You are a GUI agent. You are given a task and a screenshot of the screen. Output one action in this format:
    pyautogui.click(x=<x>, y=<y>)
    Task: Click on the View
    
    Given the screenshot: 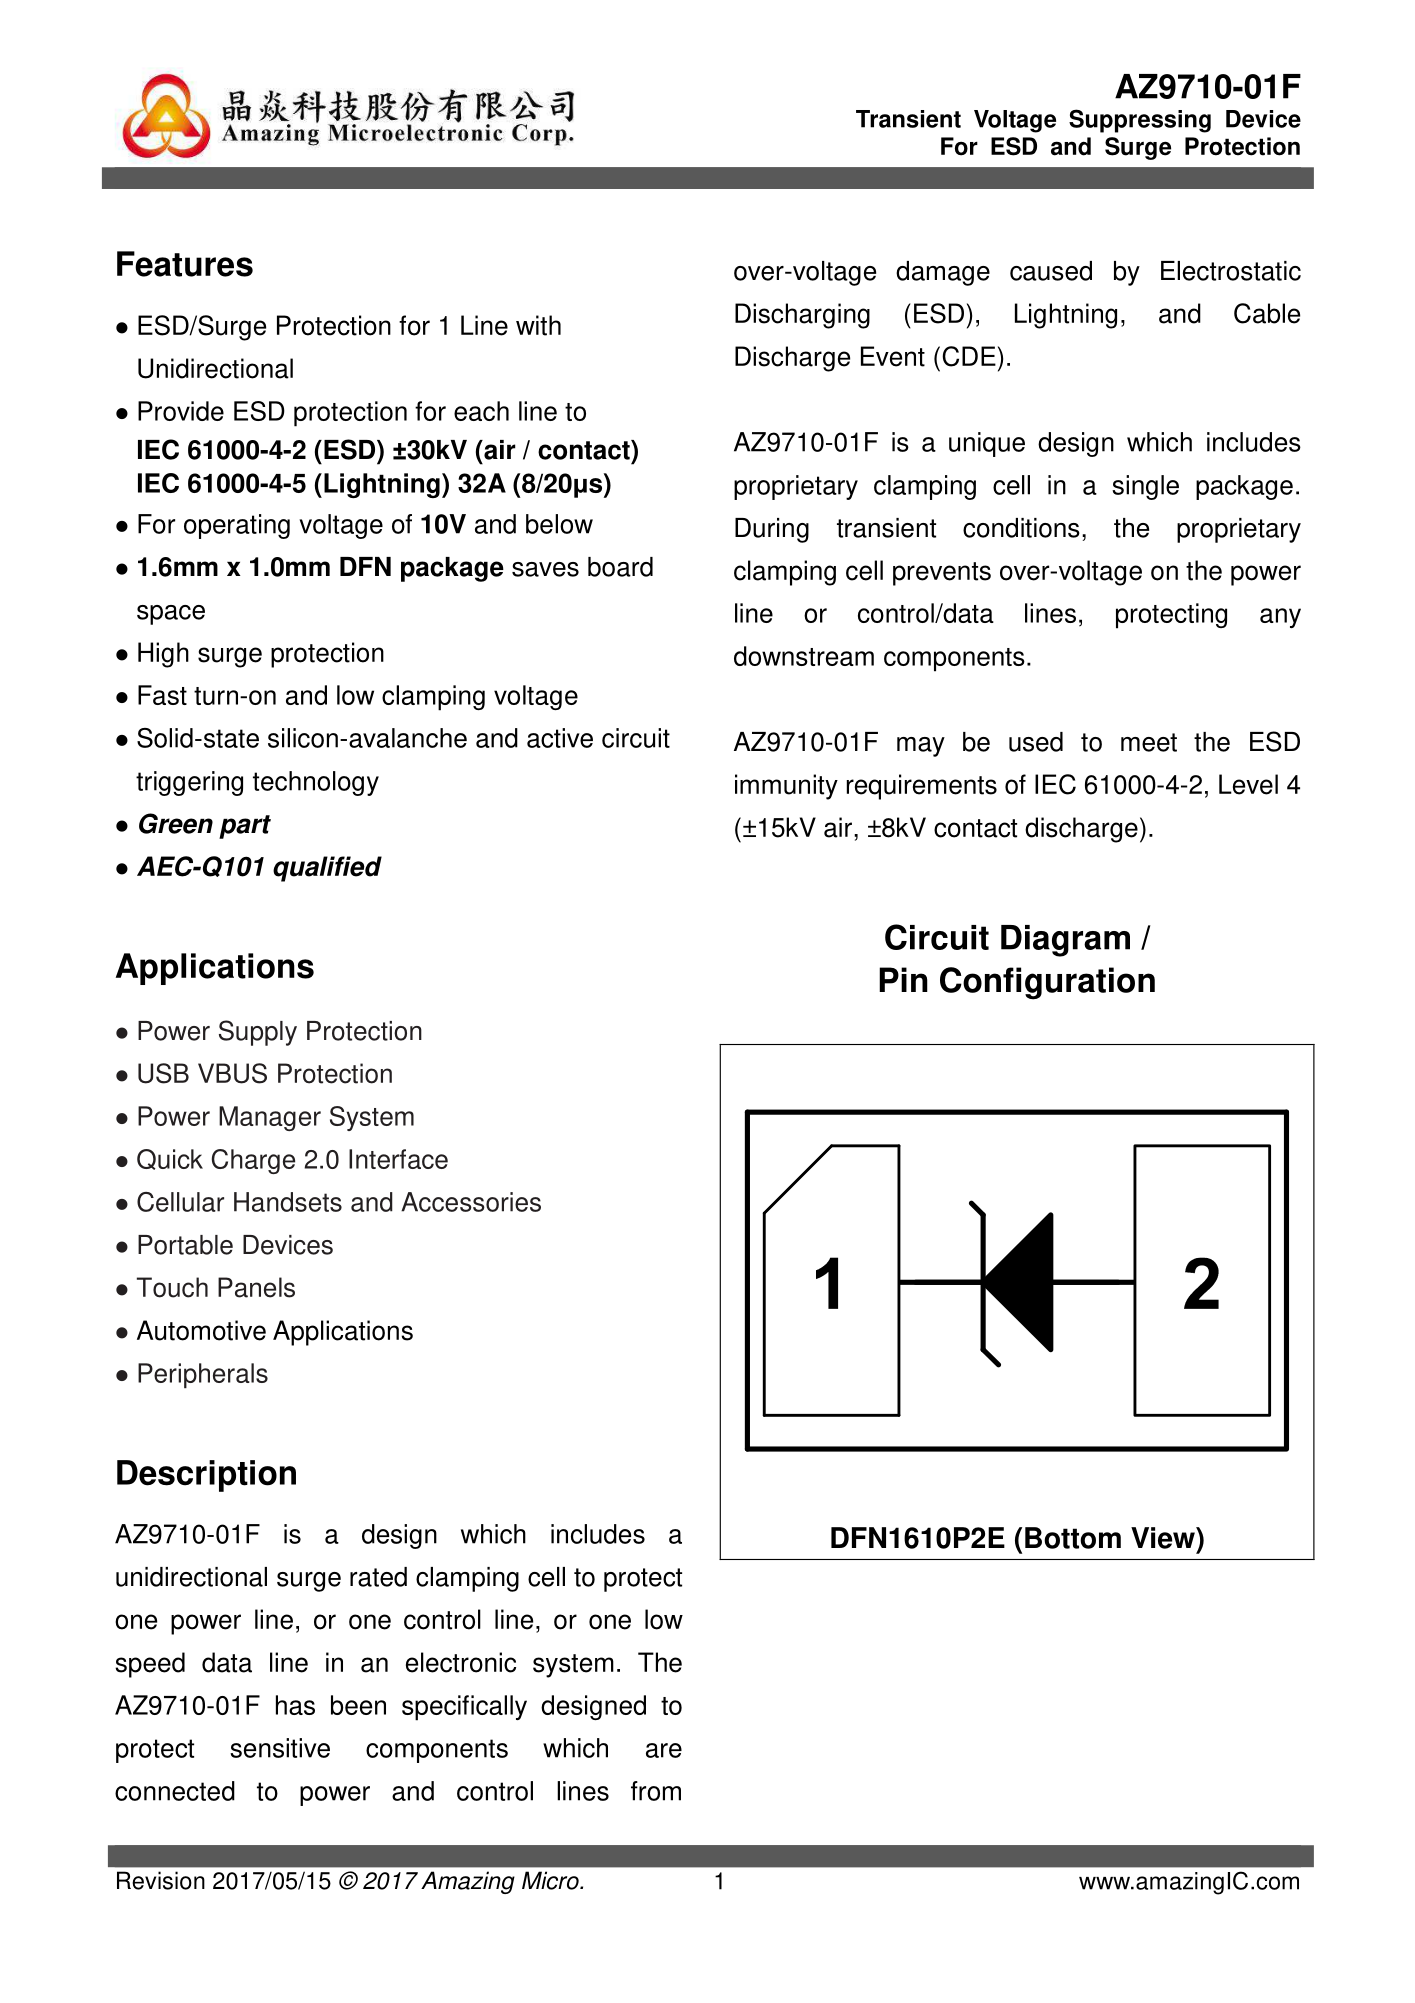 What is the action you would take?
    pyautogui.click(x=1164, y=1538)
